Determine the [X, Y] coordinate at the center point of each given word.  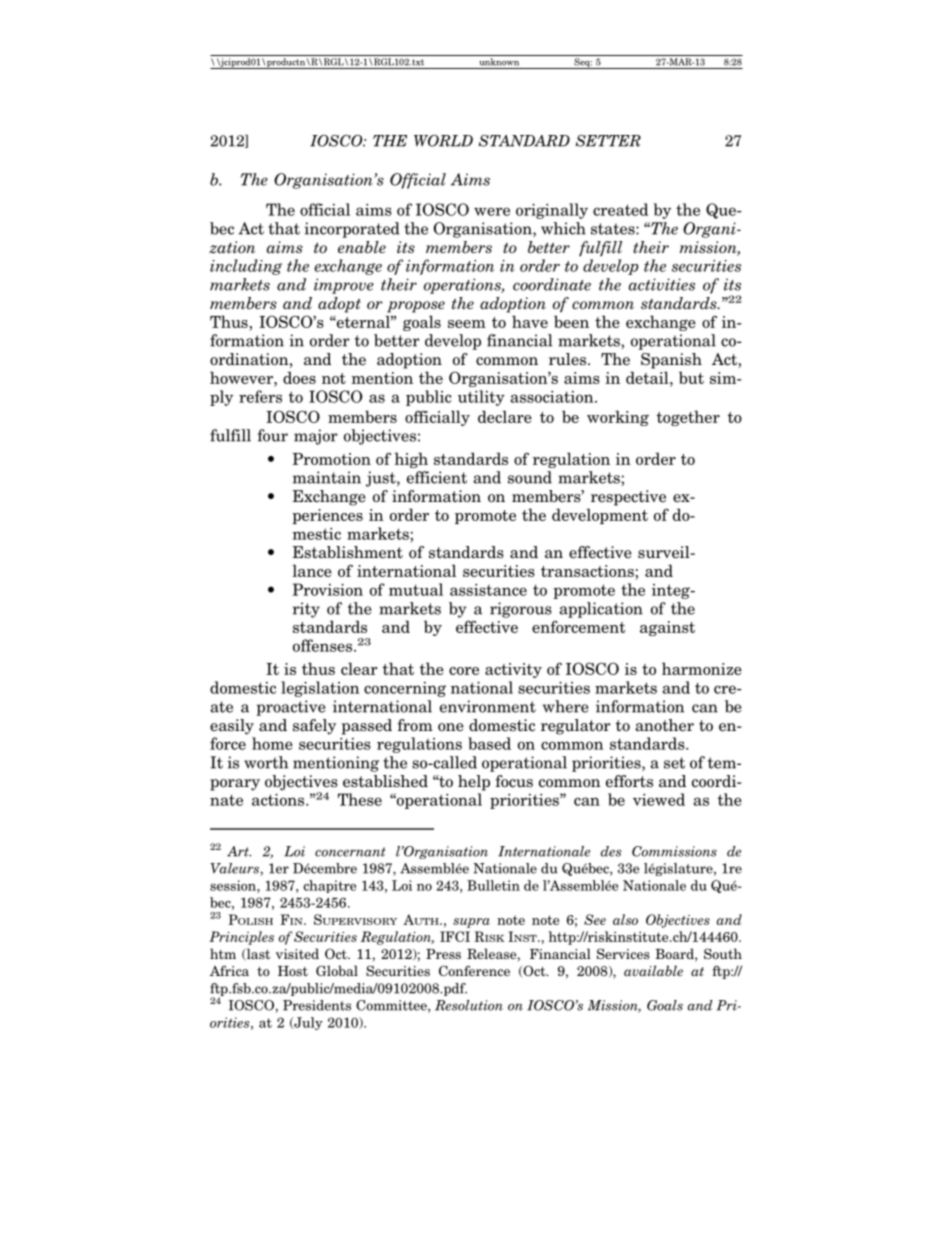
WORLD [443, 141]
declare [505, 416]
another [664, 725]
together [688, 418]
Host [293, 971]
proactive [290, 708]
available [653, 970]
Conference [474, 970]
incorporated [352, 230]
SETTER [608, 141]
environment [488, 706]
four [273, 435]
